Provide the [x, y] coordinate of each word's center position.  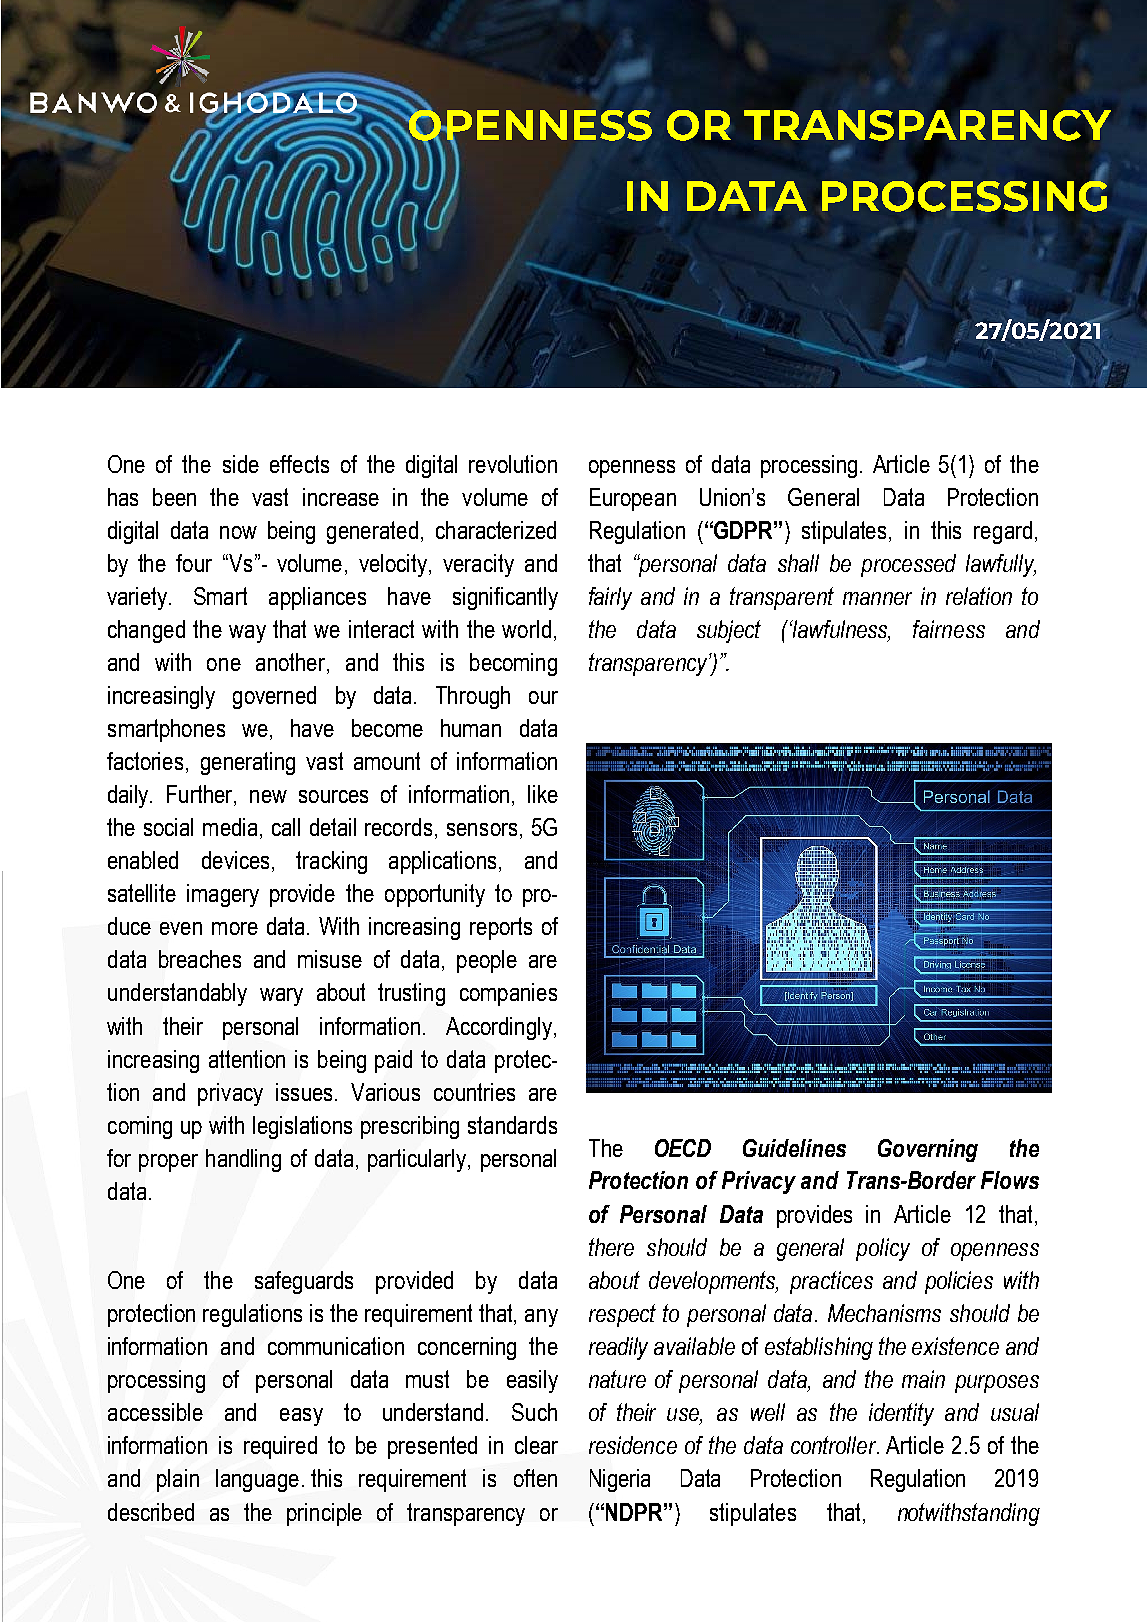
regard [1003, 532]
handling [243, 1160]
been [174, 497]
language [257, 1480]
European [633, 499]
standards [512, 1125]
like [543, 794]
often [535, 1478]
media [230, 827]
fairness [949, 629]
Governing [928, 1150]
